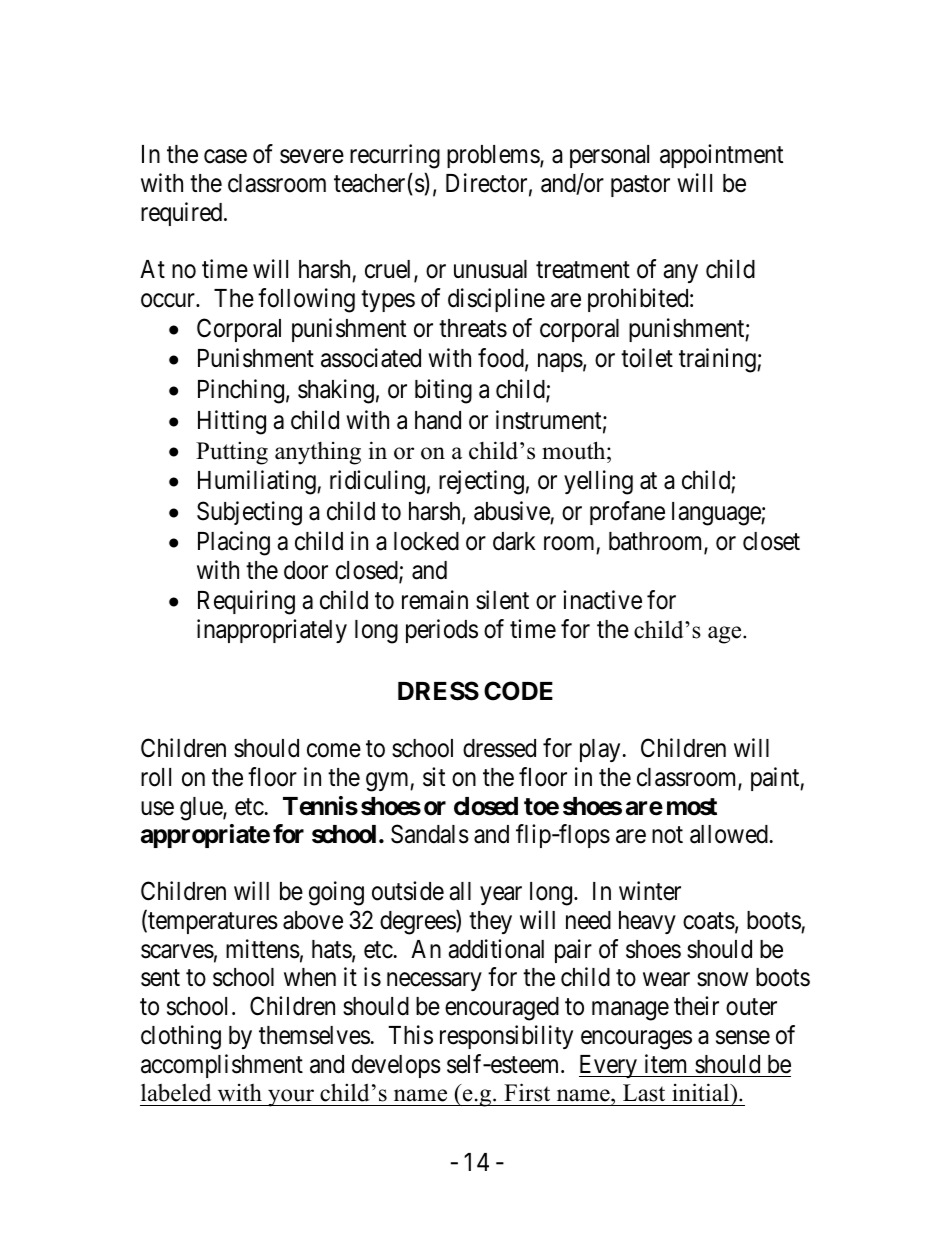  I want to click on accomplishment, so click(222, 1066).
